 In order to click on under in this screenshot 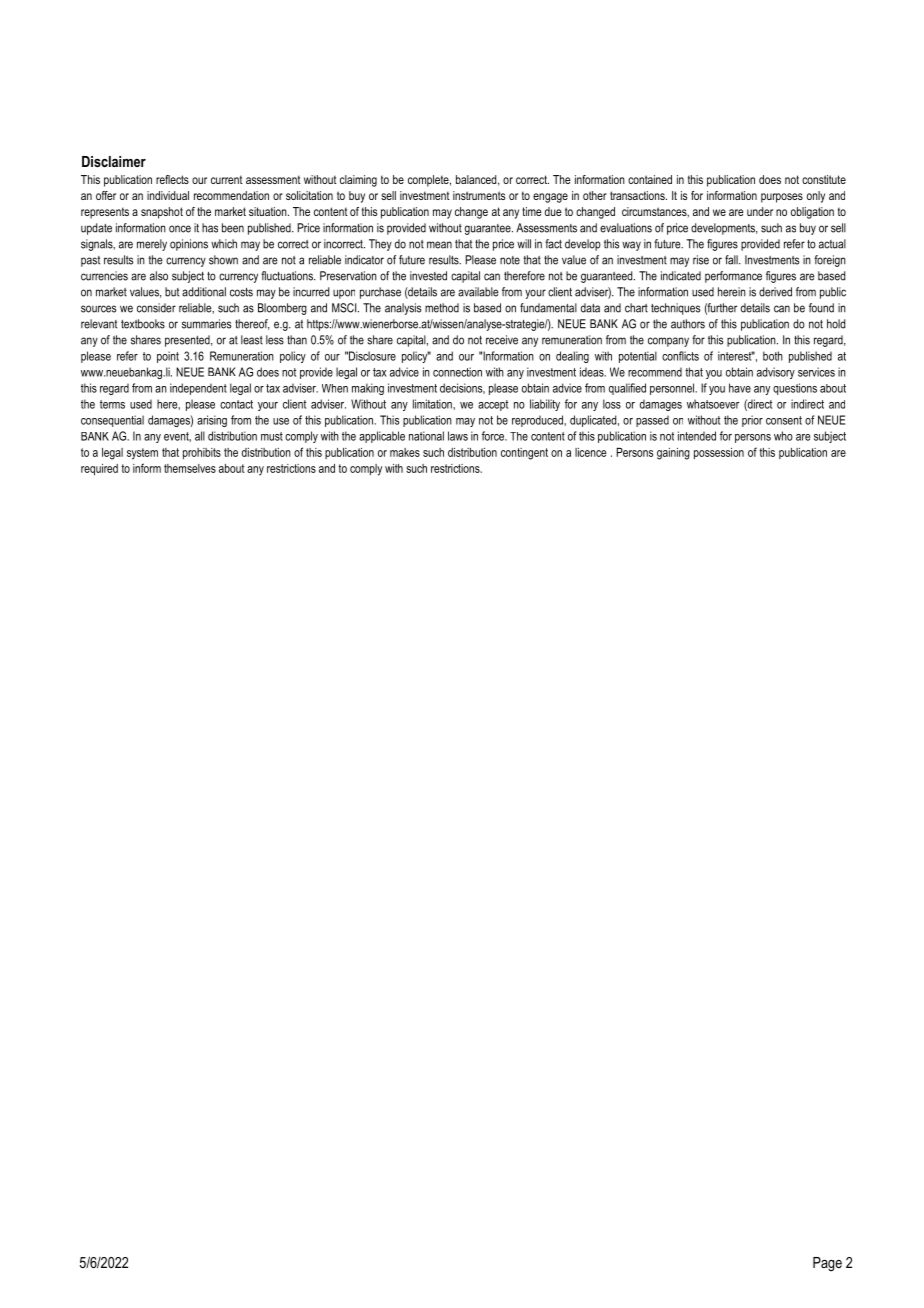, I will do `click(760, 211)`.
